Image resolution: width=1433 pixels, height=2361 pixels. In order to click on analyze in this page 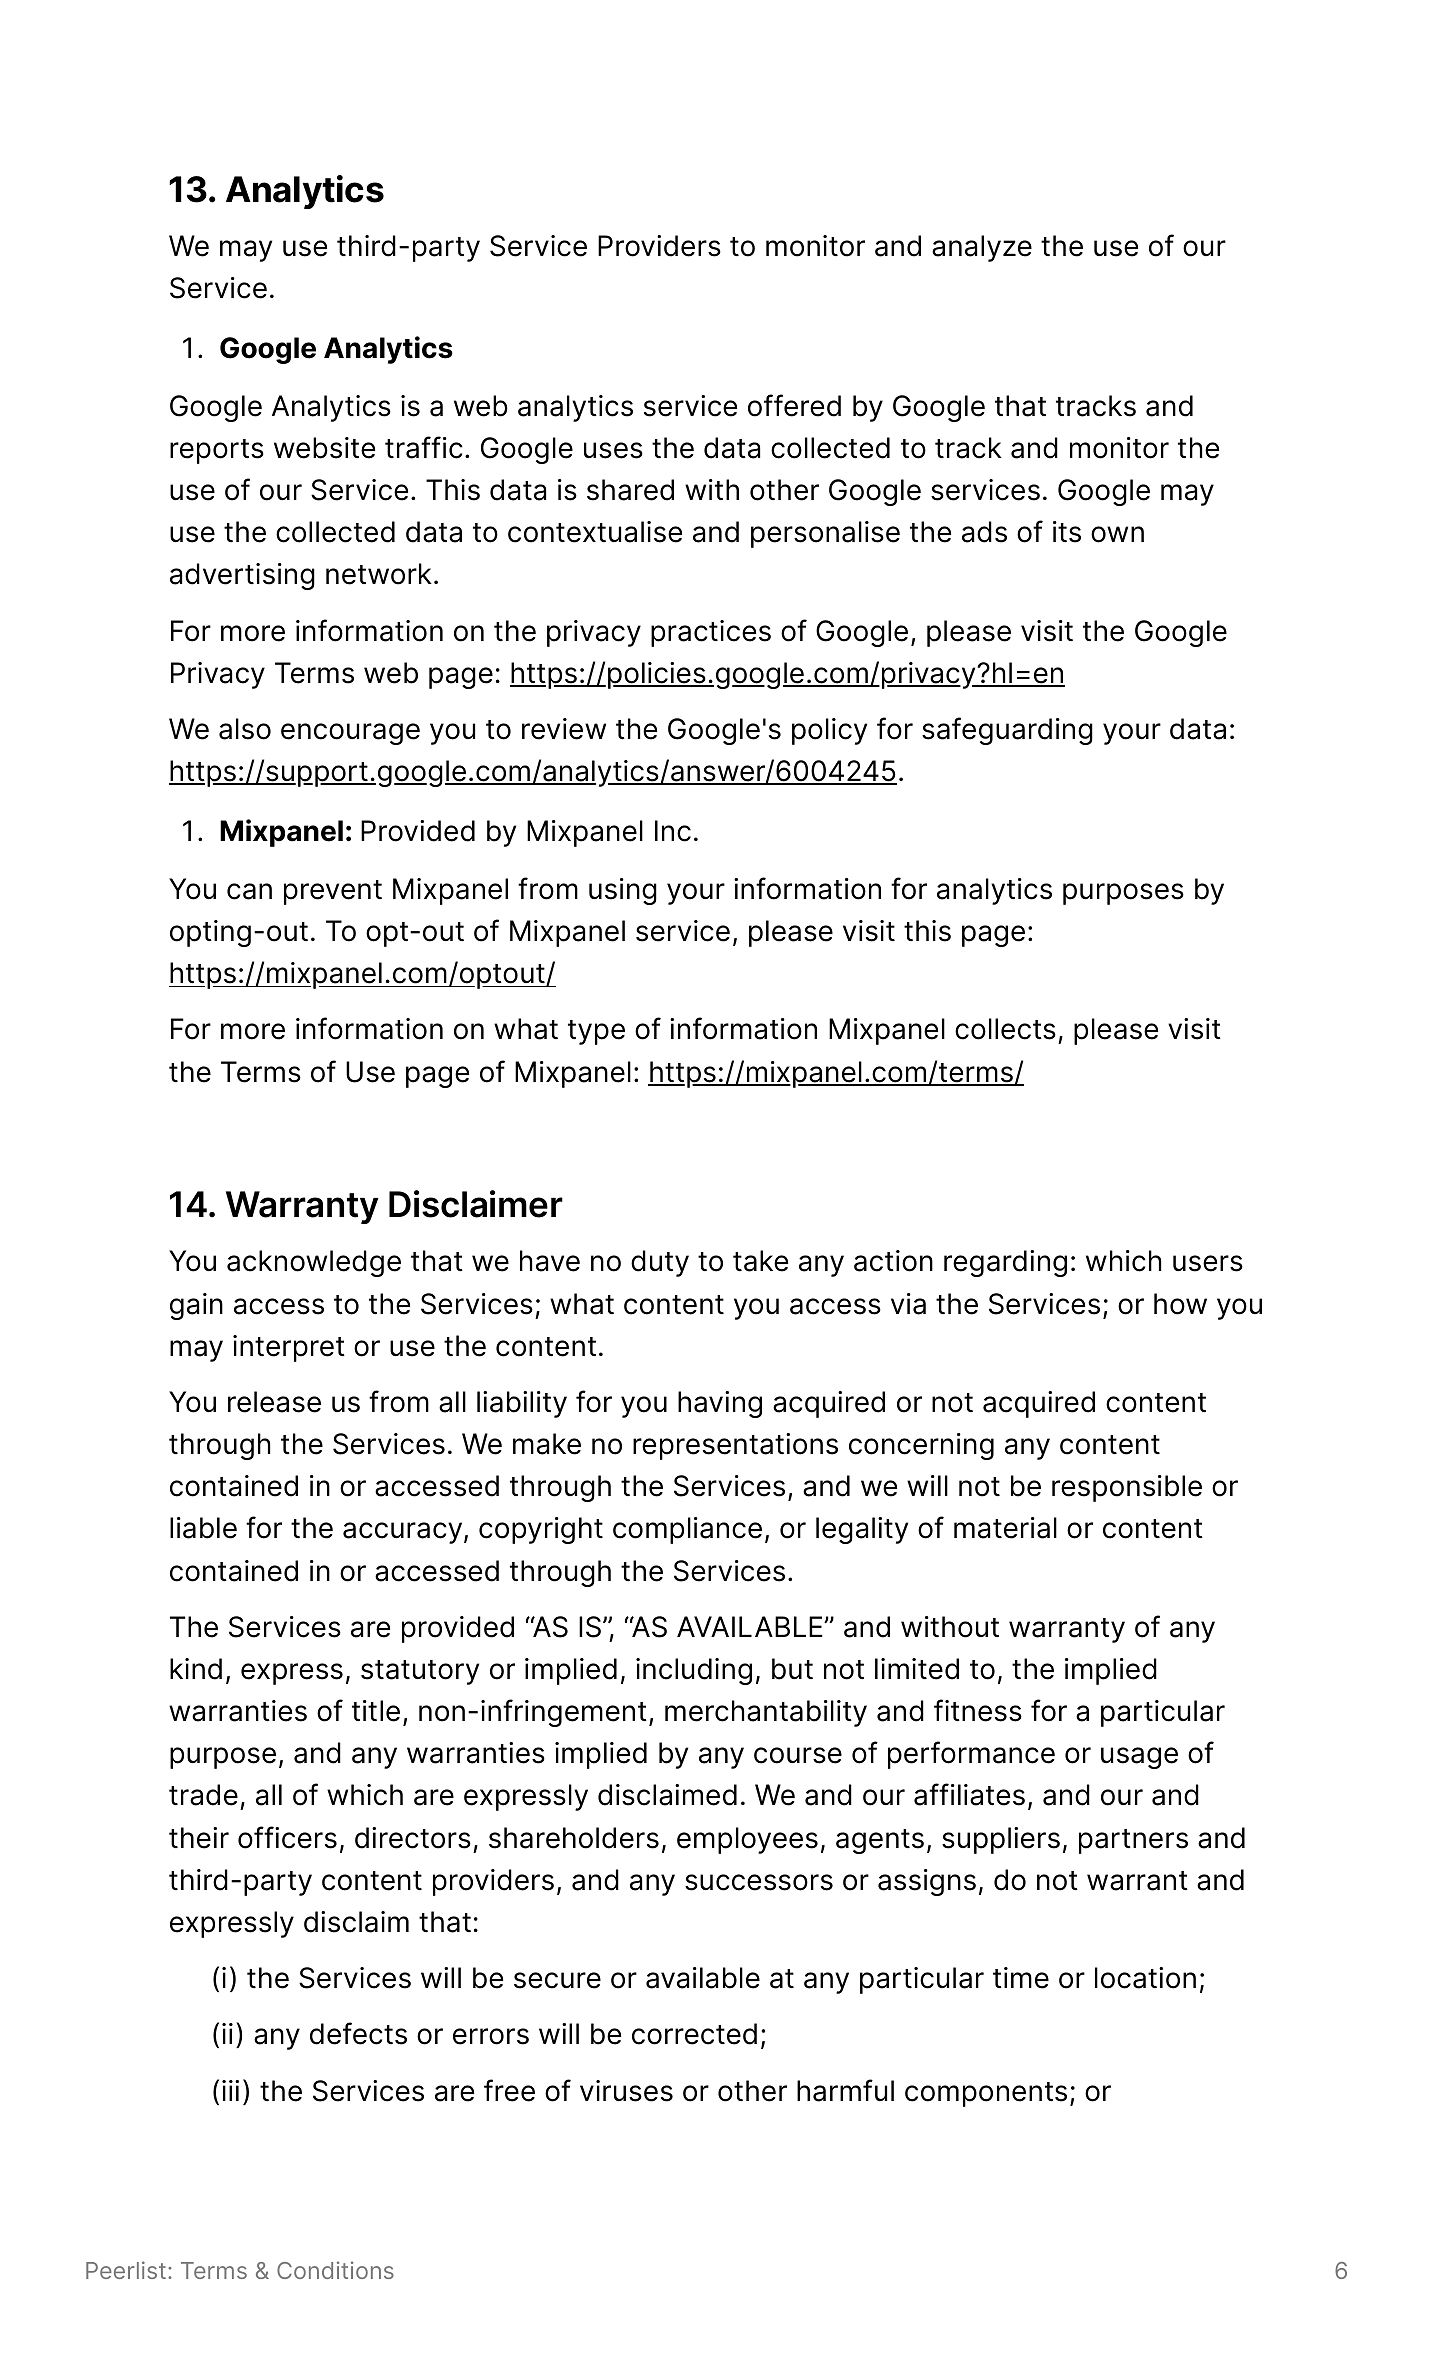, I will do `click(982, 248)`.
